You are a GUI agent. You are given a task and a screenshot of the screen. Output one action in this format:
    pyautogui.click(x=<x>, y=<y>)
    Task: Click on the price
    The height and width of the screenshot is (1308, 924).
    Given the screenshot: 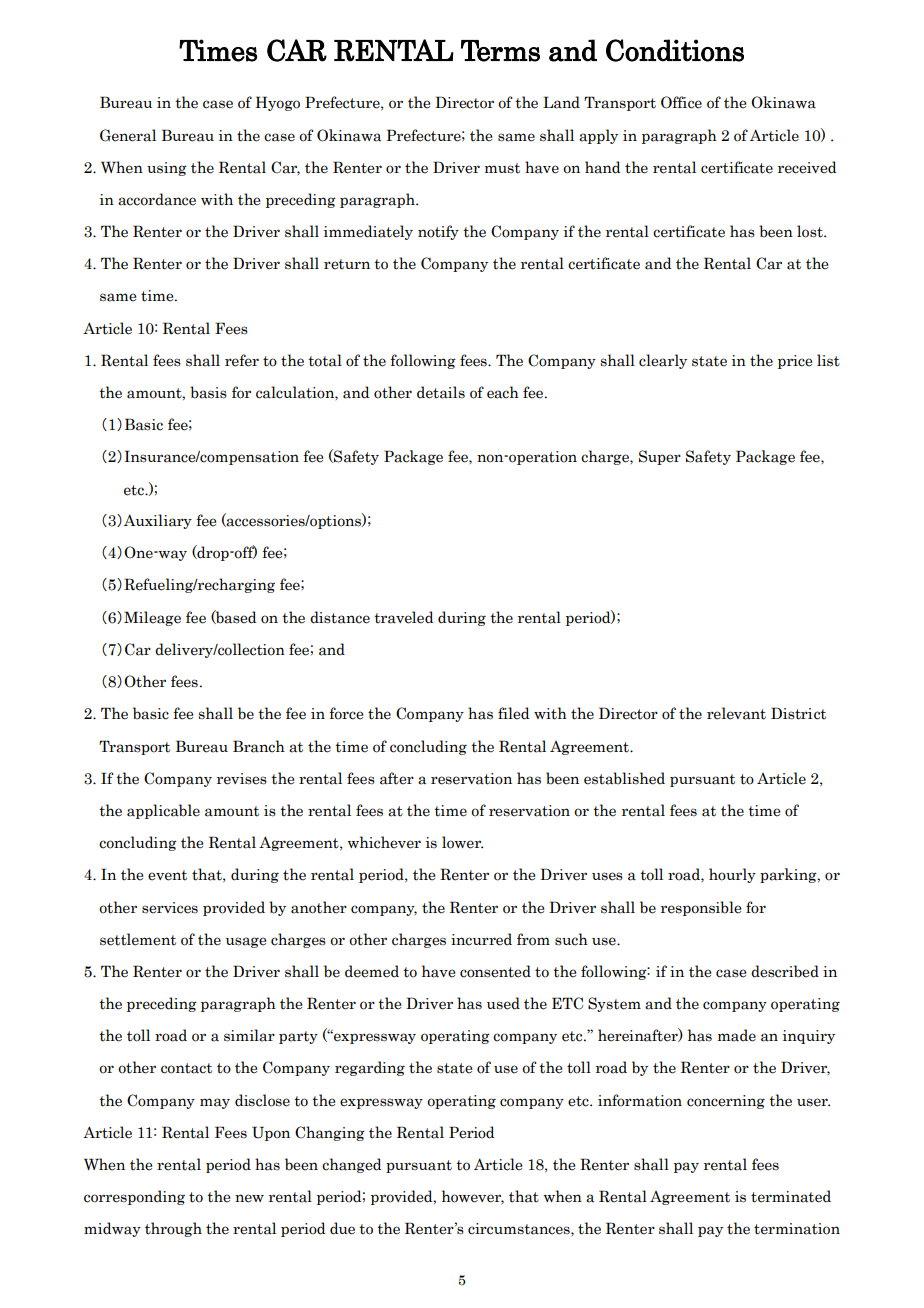 What is the action you would take?
    pyautogui.click(x=795, y=362)
